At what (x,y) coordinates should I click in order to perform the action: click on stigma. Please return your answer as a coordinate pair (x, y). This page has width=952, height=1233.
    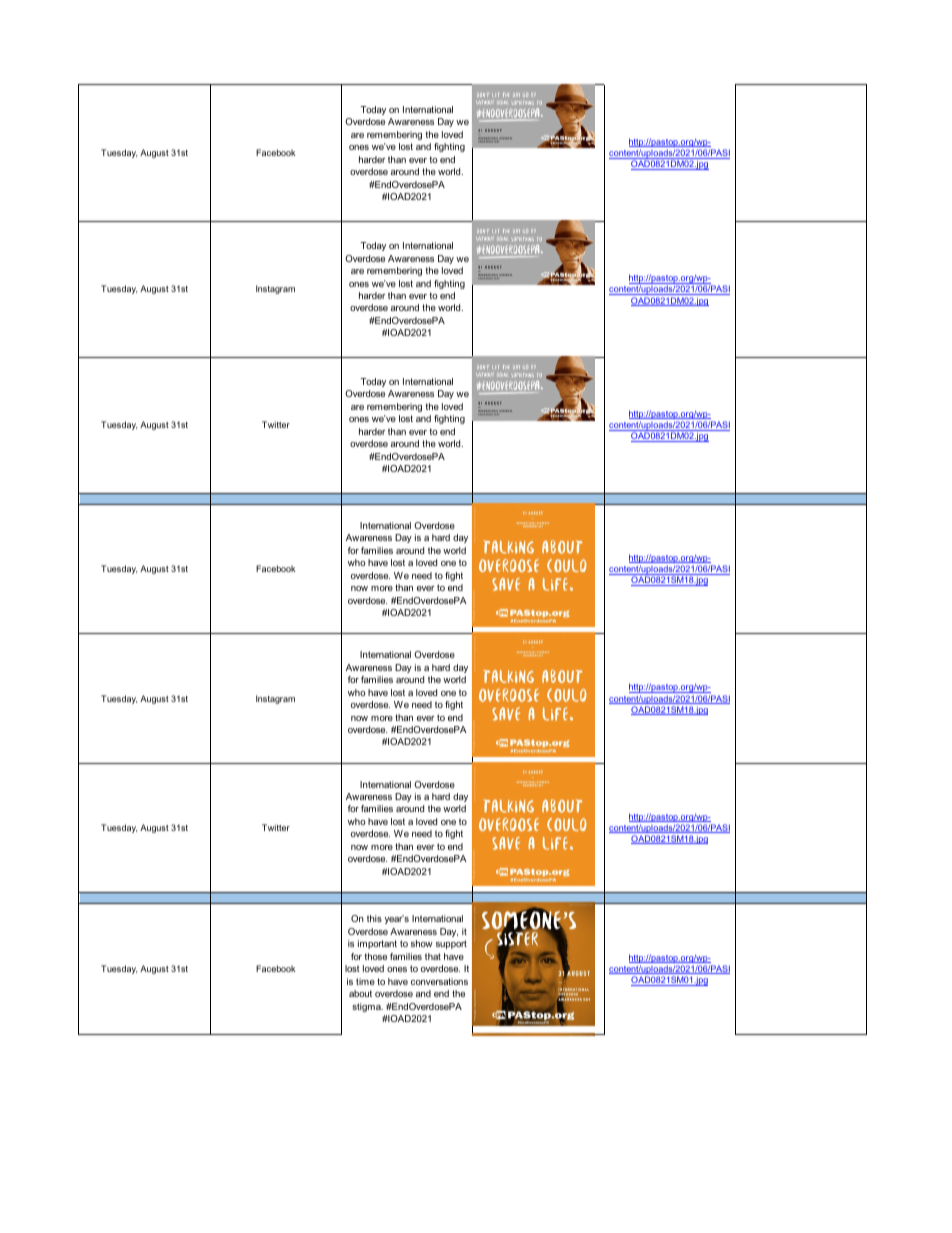
    Looking at the image, I should click on (367, 1007).
